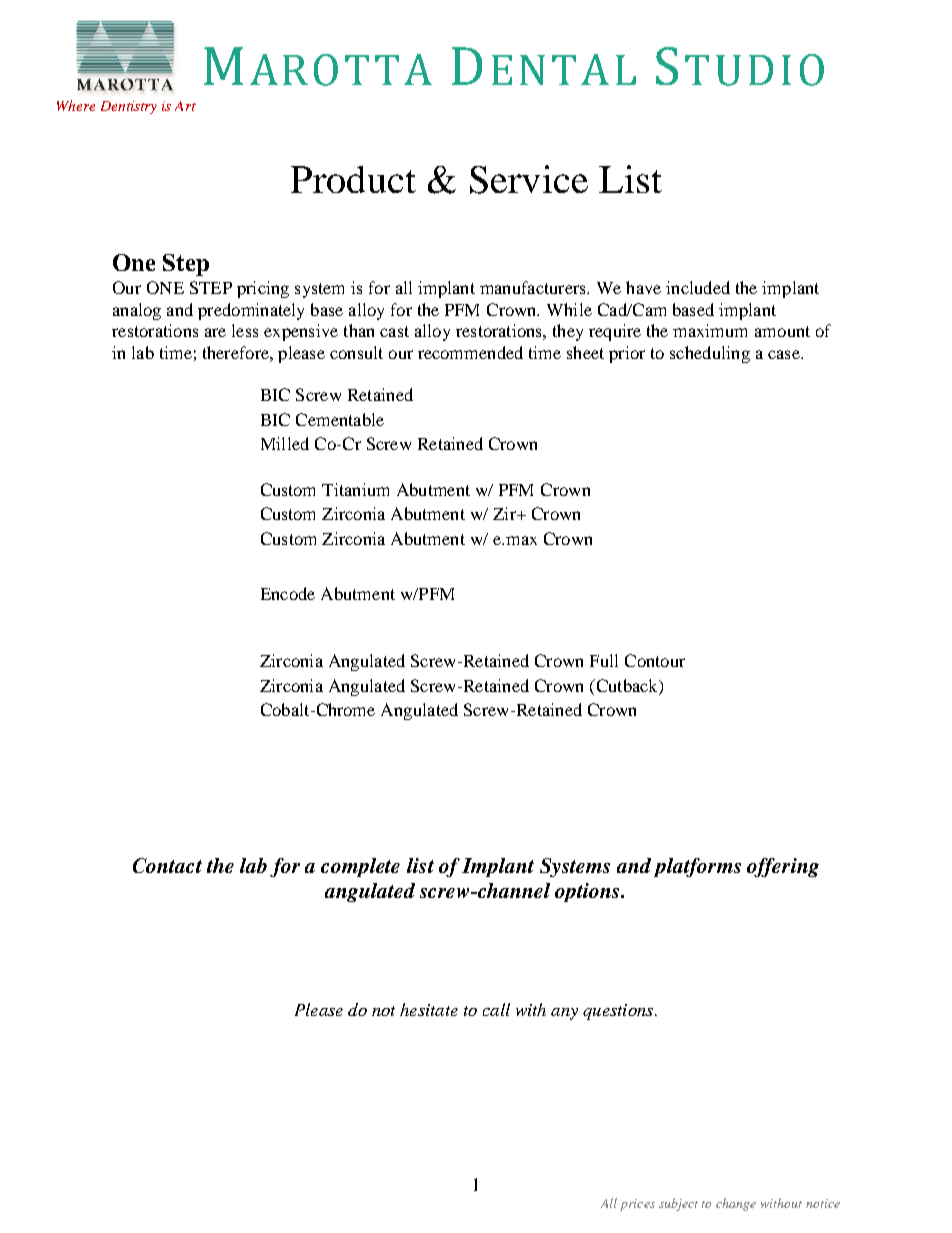  Describe the element at coordinates (288, 593) in the document. I see `Encode` at that location.
